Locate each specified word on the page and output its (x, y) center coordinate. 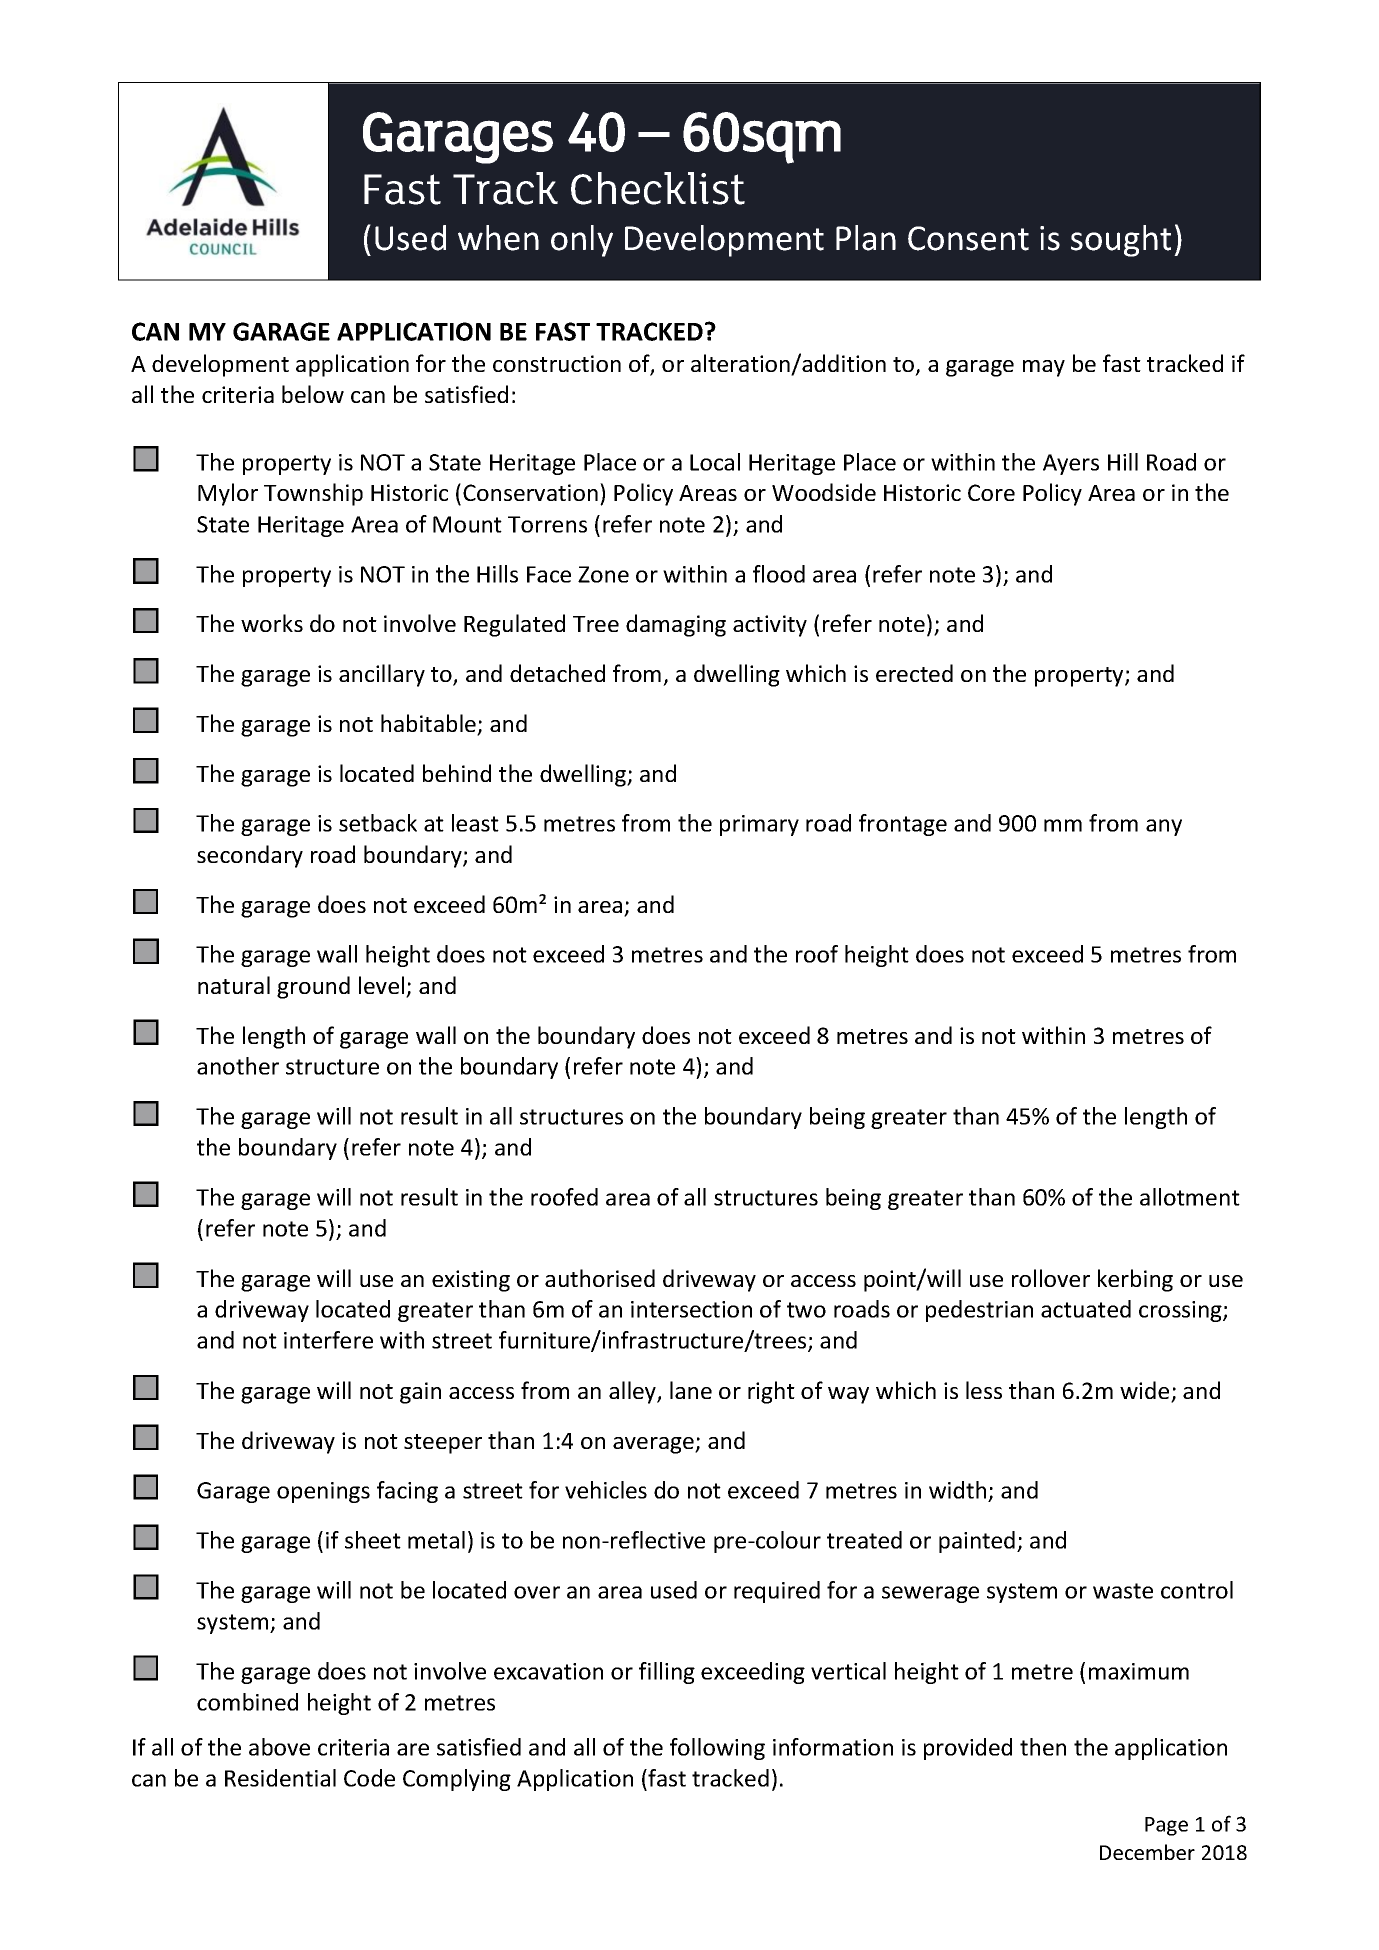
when (498, 238)
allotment (1190, 1197)
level (383, 986)
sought (1121, 241)
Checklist (658, 188)
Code (369, 1778)
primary (759, 825)
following (717, 1749)
